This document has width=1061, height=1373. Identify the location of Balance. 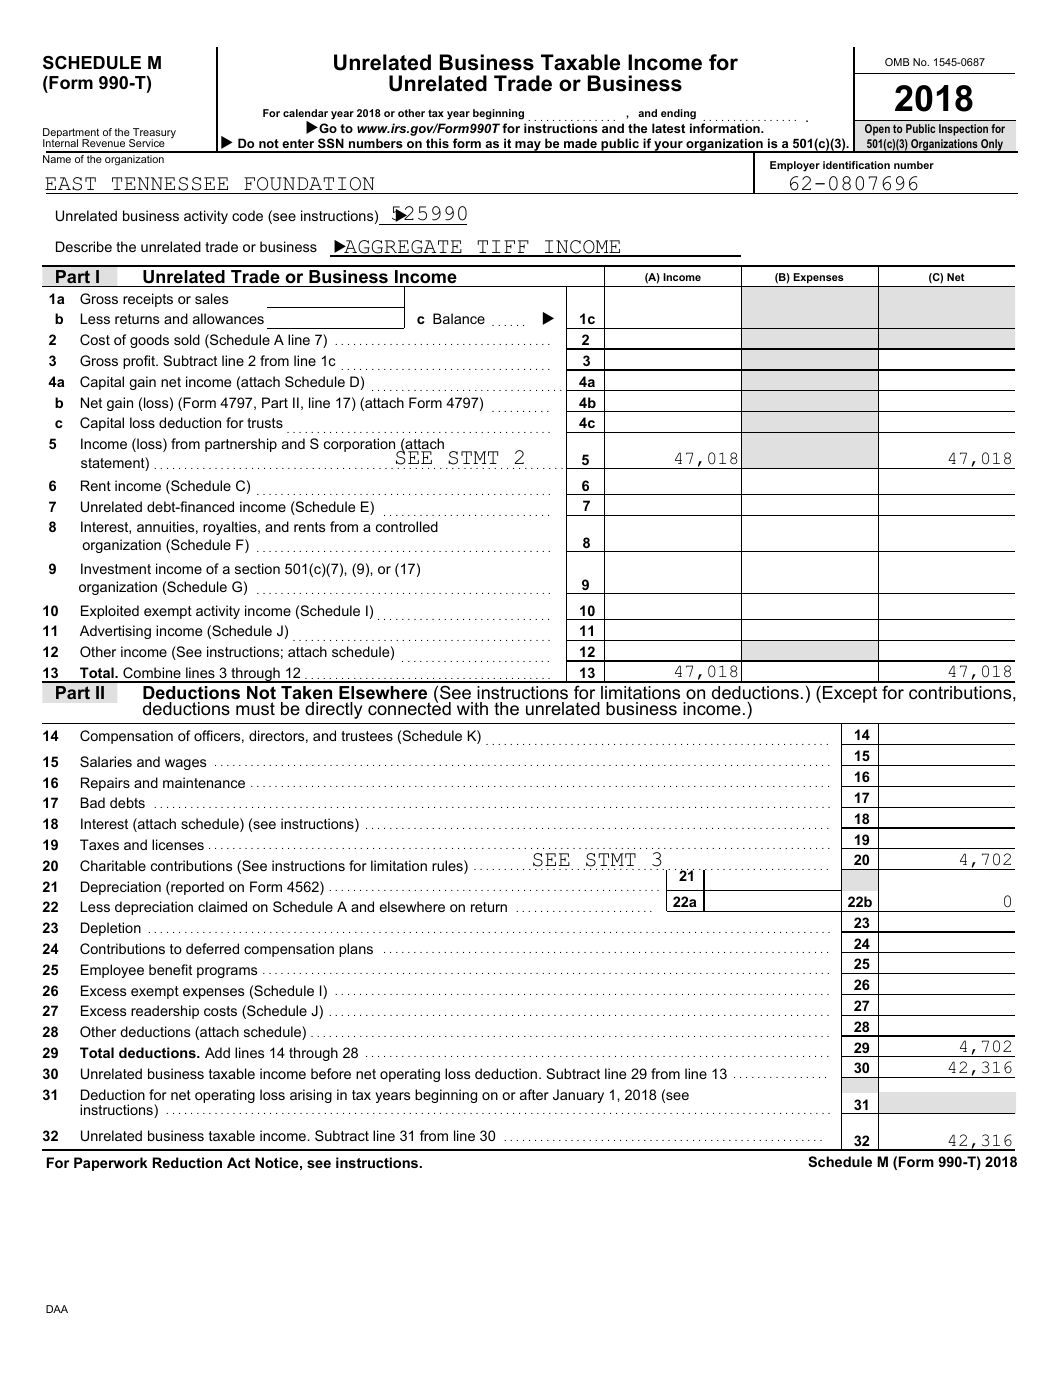
(459, 318).
